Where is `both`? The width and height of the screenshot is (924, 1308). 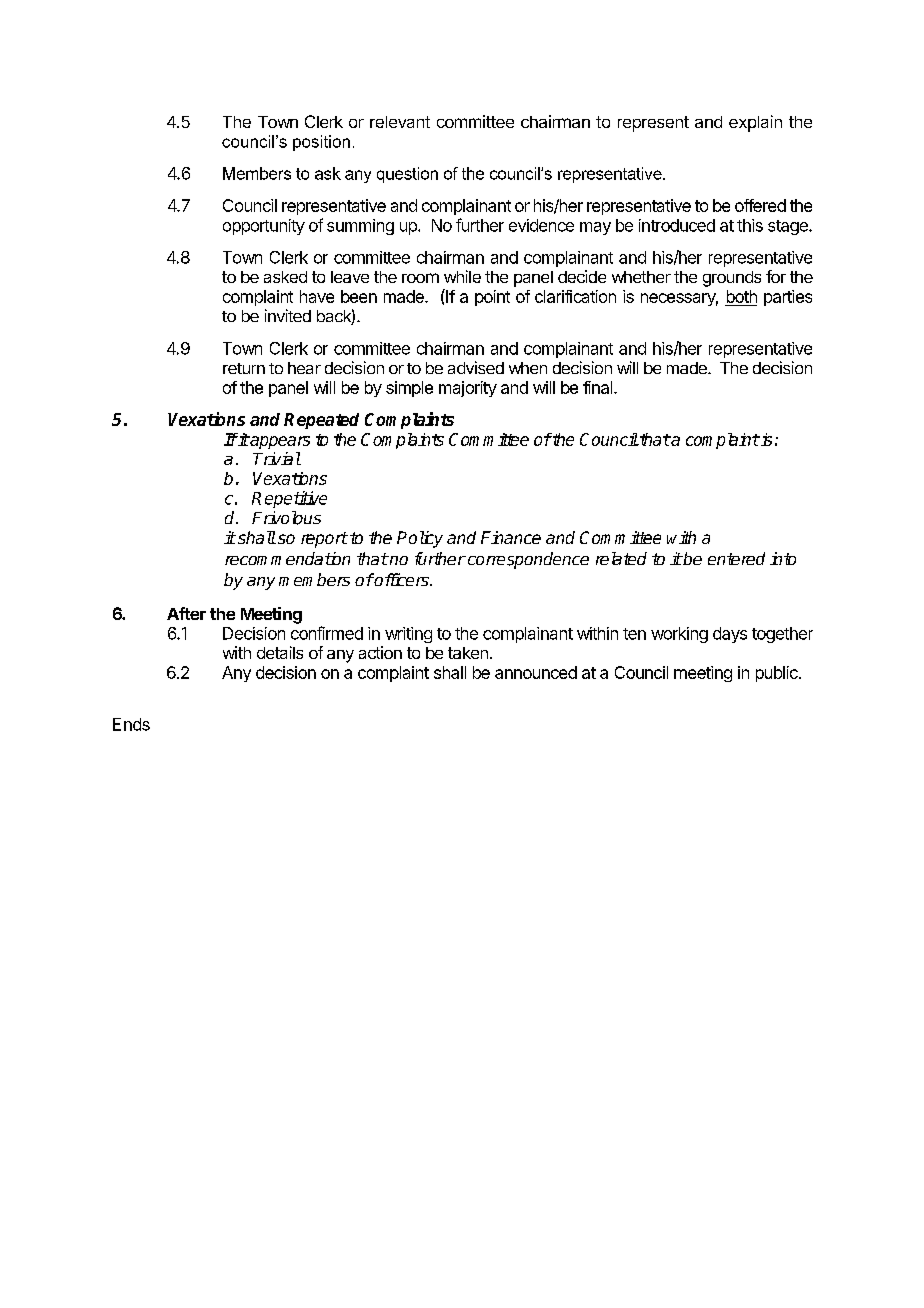 both is located at coordinates (741, 298).
